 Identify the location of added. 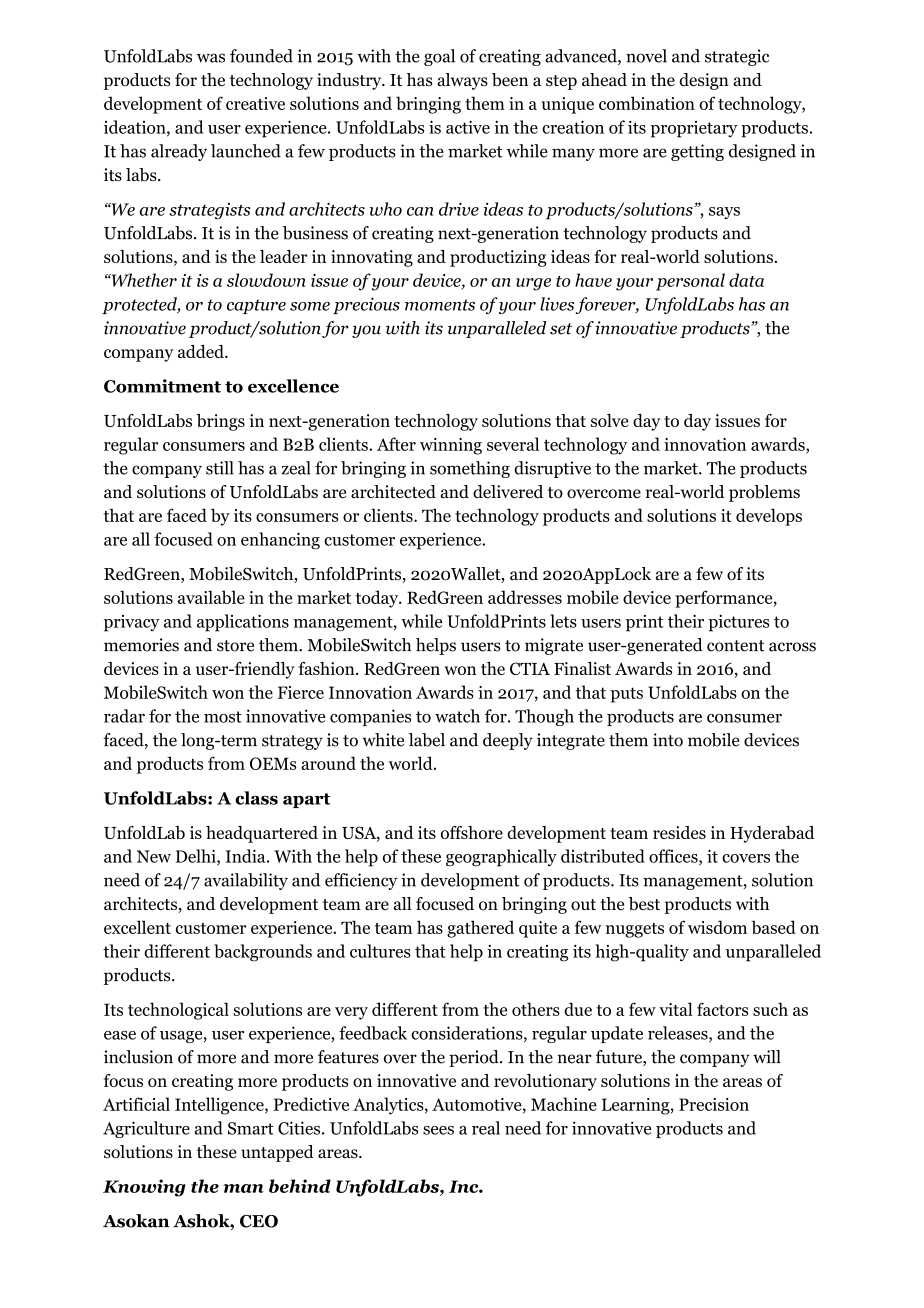
(202, 351).
